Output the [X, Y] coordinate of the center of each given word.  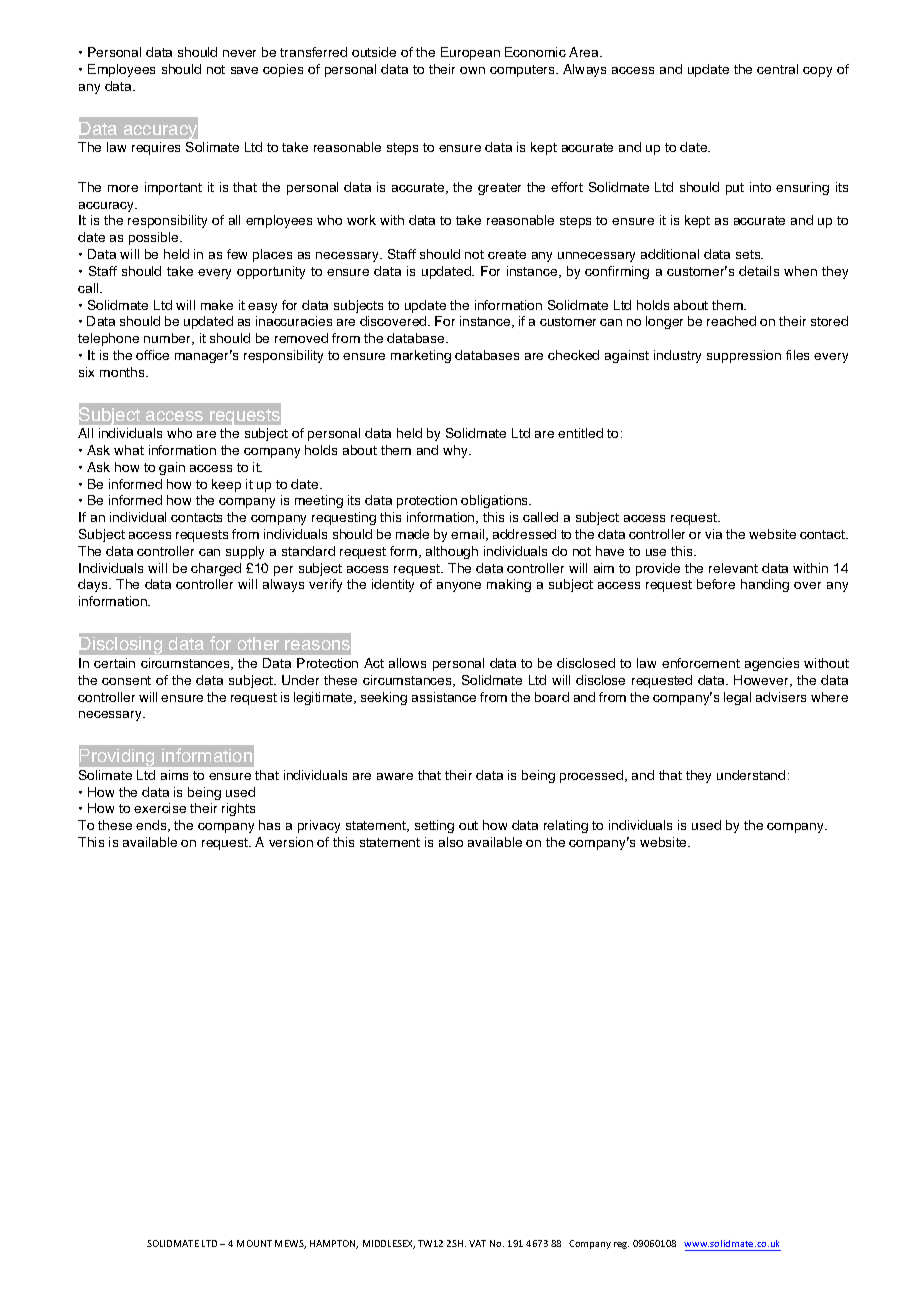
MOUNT [254, 1243]
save [244, 70]
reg [621, 1245]
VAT [477, 1243]
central [777, 69]
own [472, 70]
